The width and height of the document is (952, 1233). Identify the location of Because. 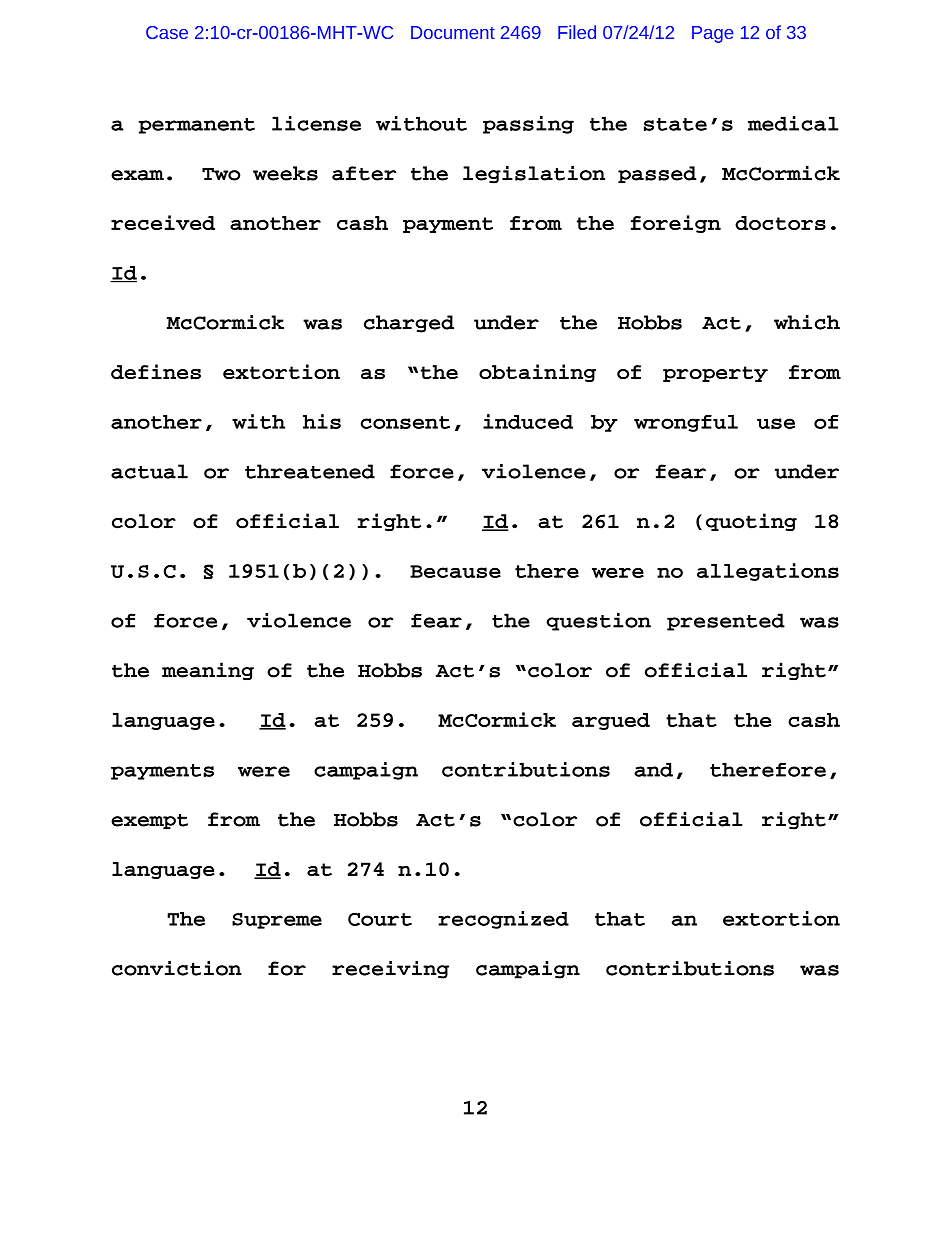
(455, 571).
